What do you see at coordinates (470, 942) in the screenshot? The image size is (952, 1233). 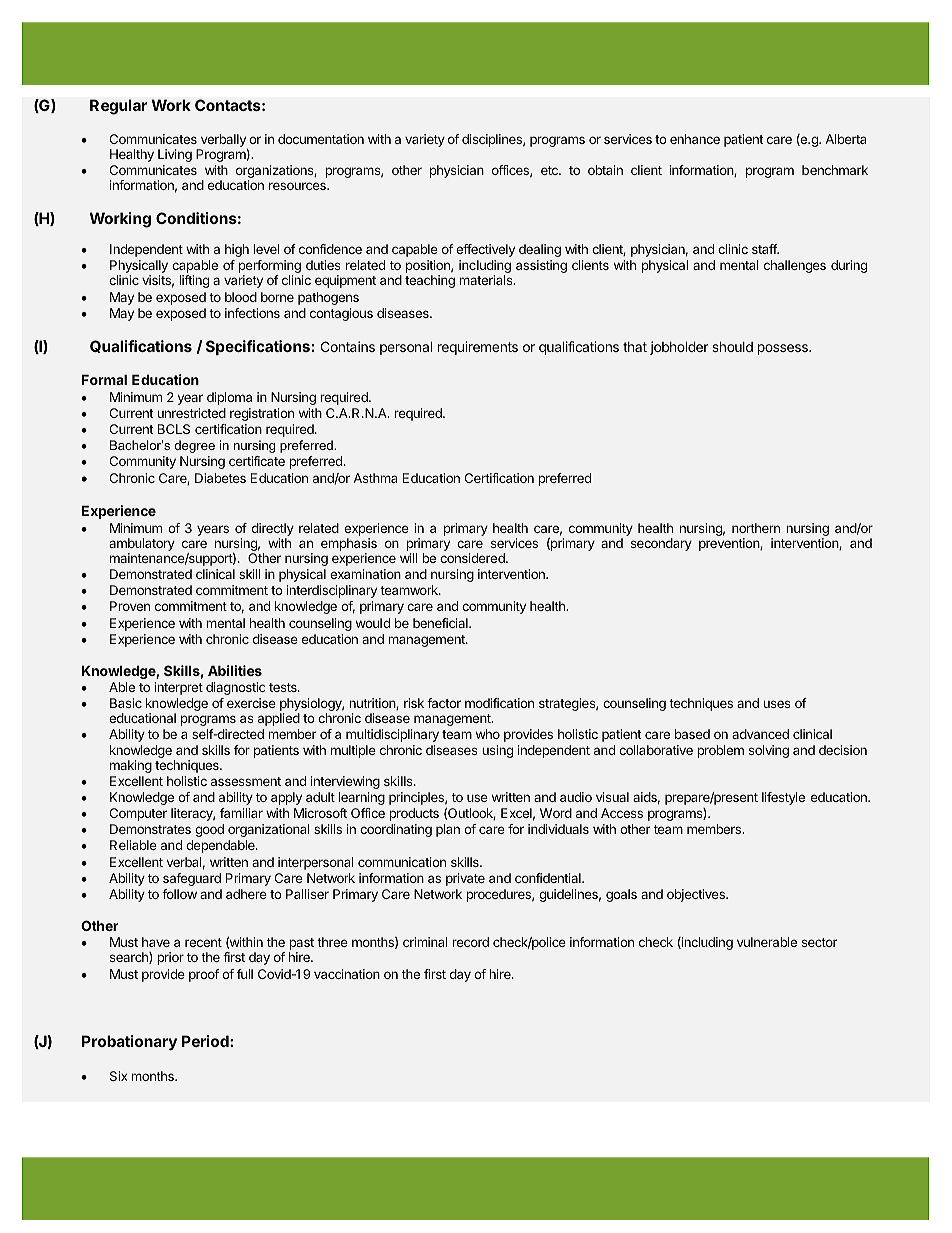 I see `record` at bounding box center [470, 942].
